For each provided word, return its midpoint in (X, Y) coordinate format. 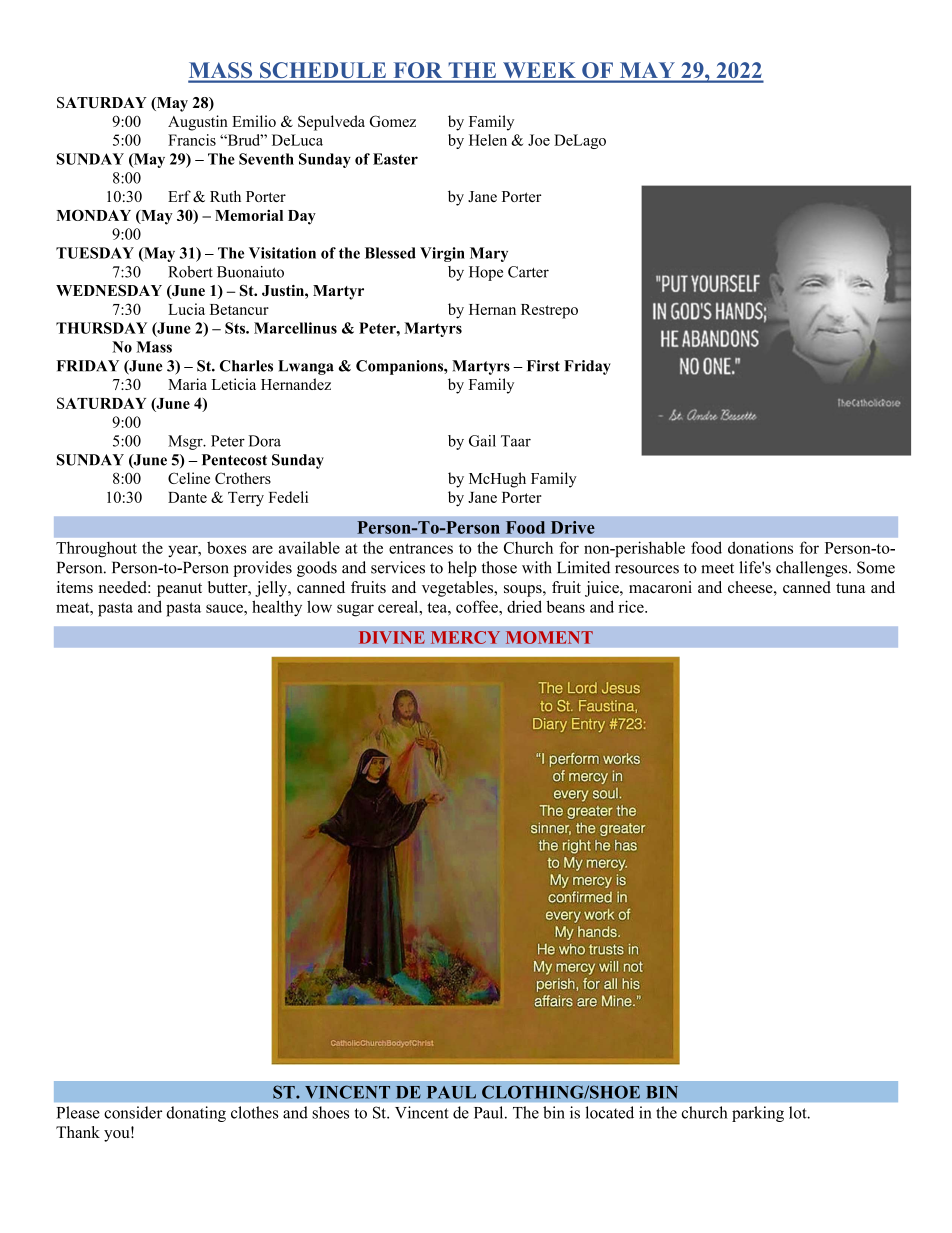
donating (196, 1114)
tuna (850, 588)
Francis (192, 140)
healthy (277, 608)
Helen (488, 140)
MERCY (465, 637)
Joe (539, 140)
